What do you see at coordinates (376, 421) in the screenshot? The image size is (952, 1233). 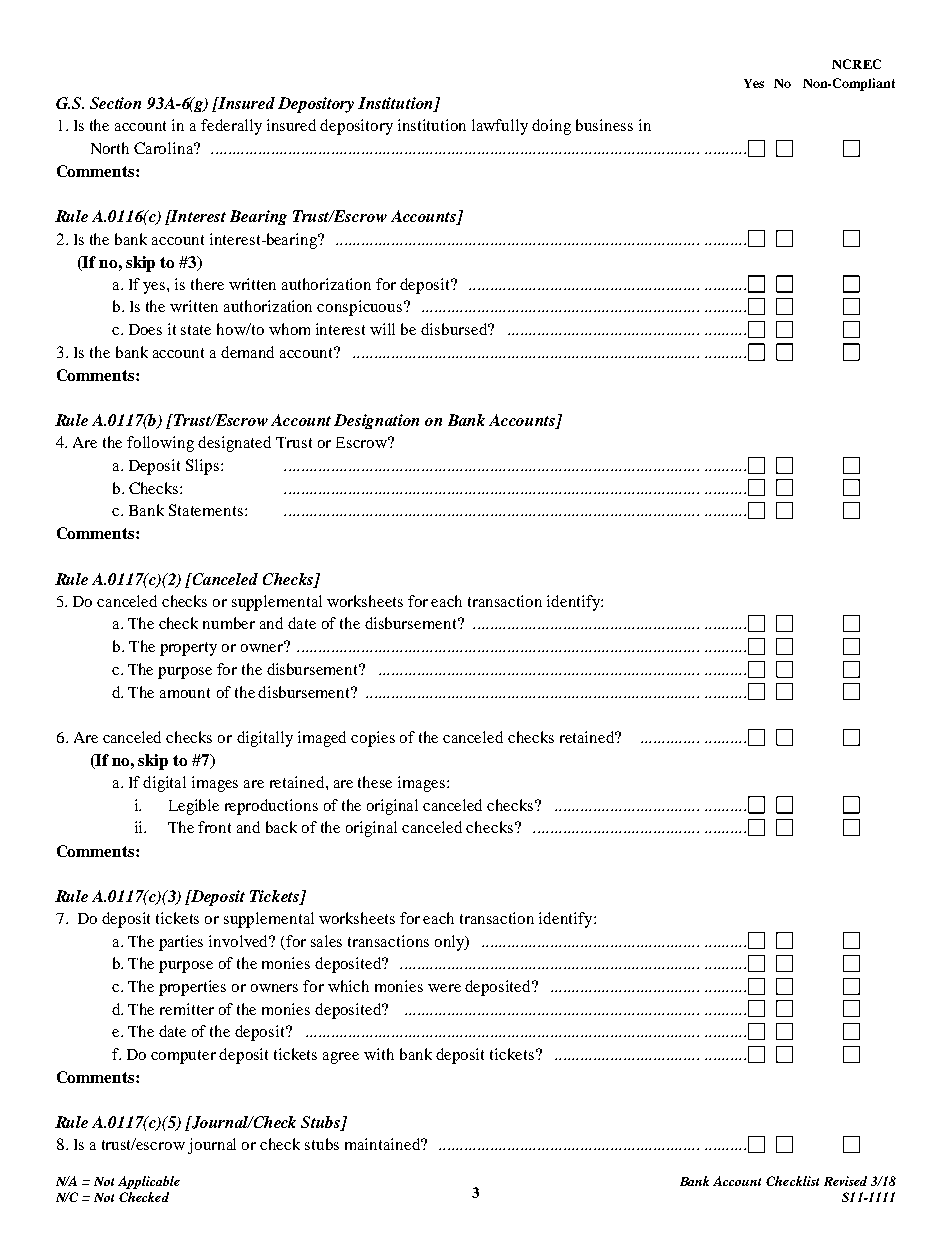 I see `Designation` at bounding box center [376, 421].
